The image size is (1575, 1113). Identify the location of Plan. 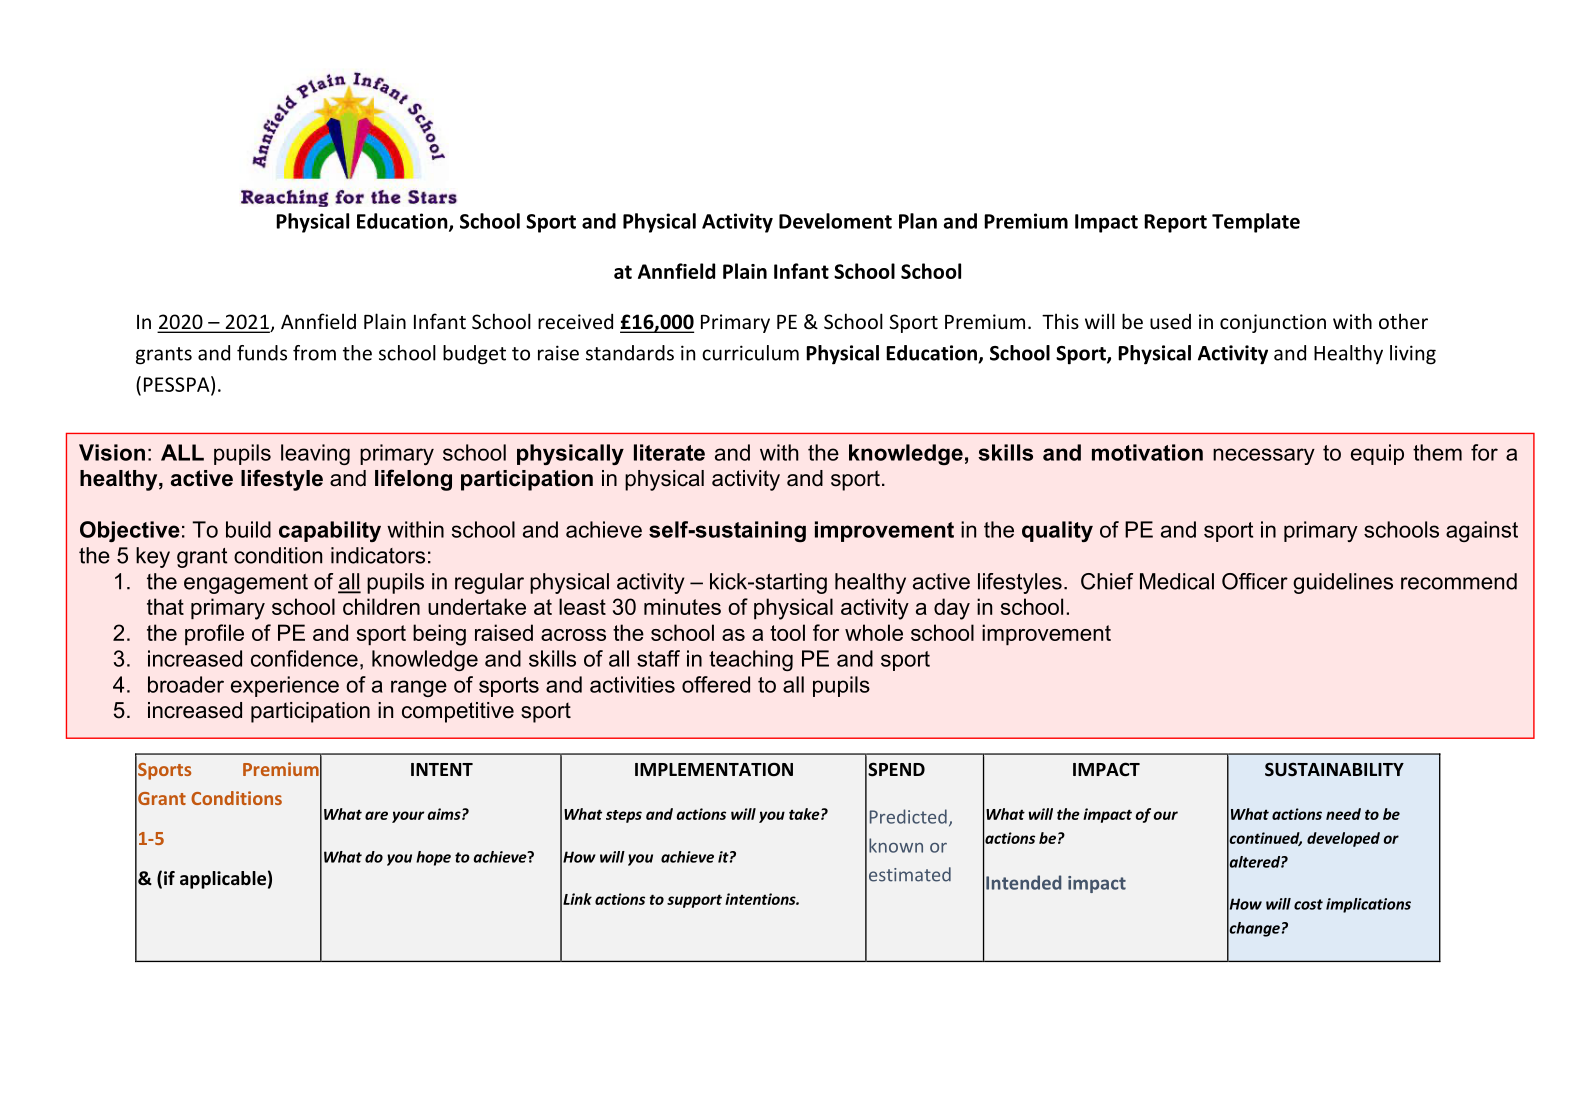
(918, 221).
